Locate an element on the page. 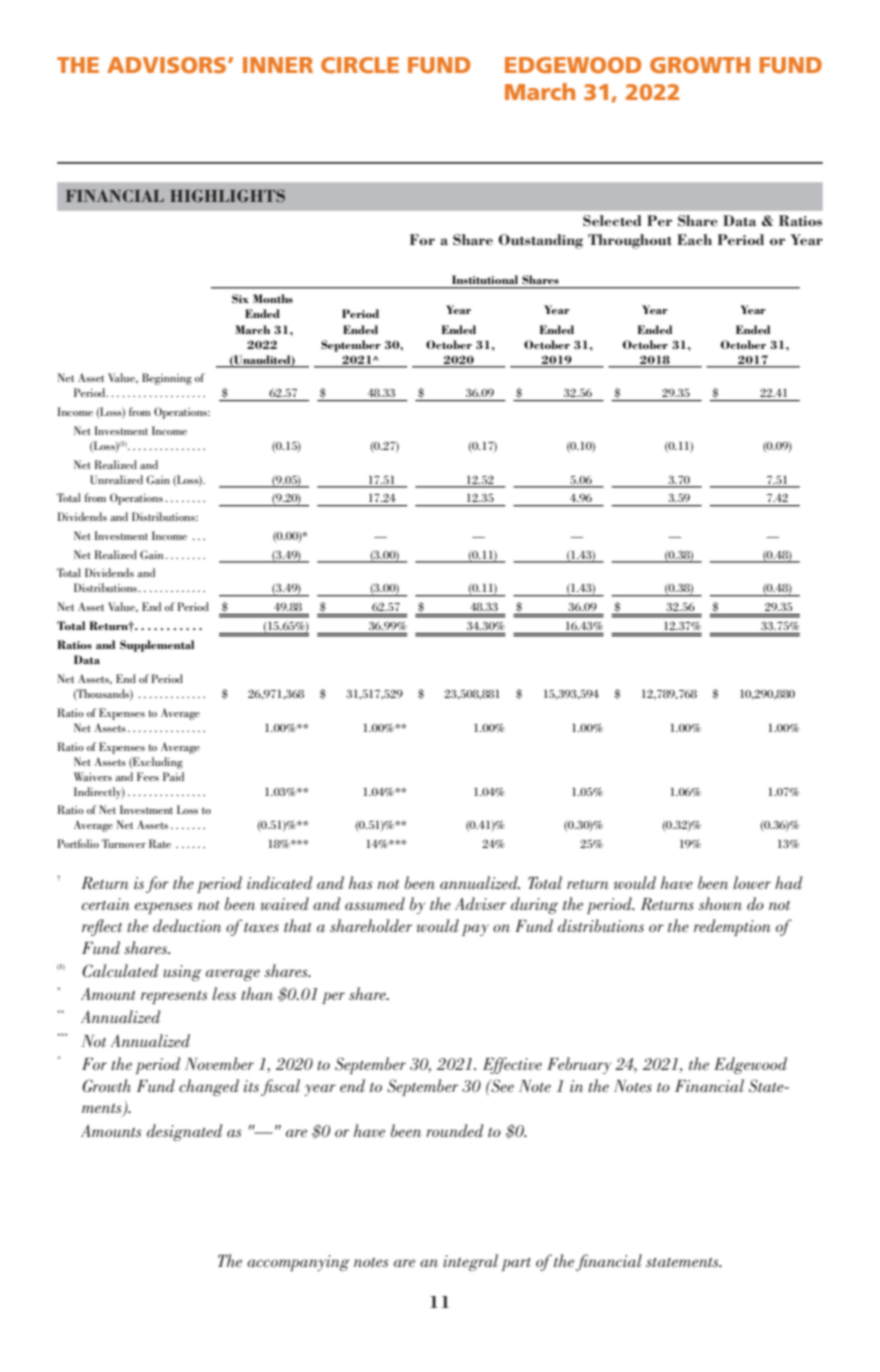  Throughout is located at coordinates (630, 241).
